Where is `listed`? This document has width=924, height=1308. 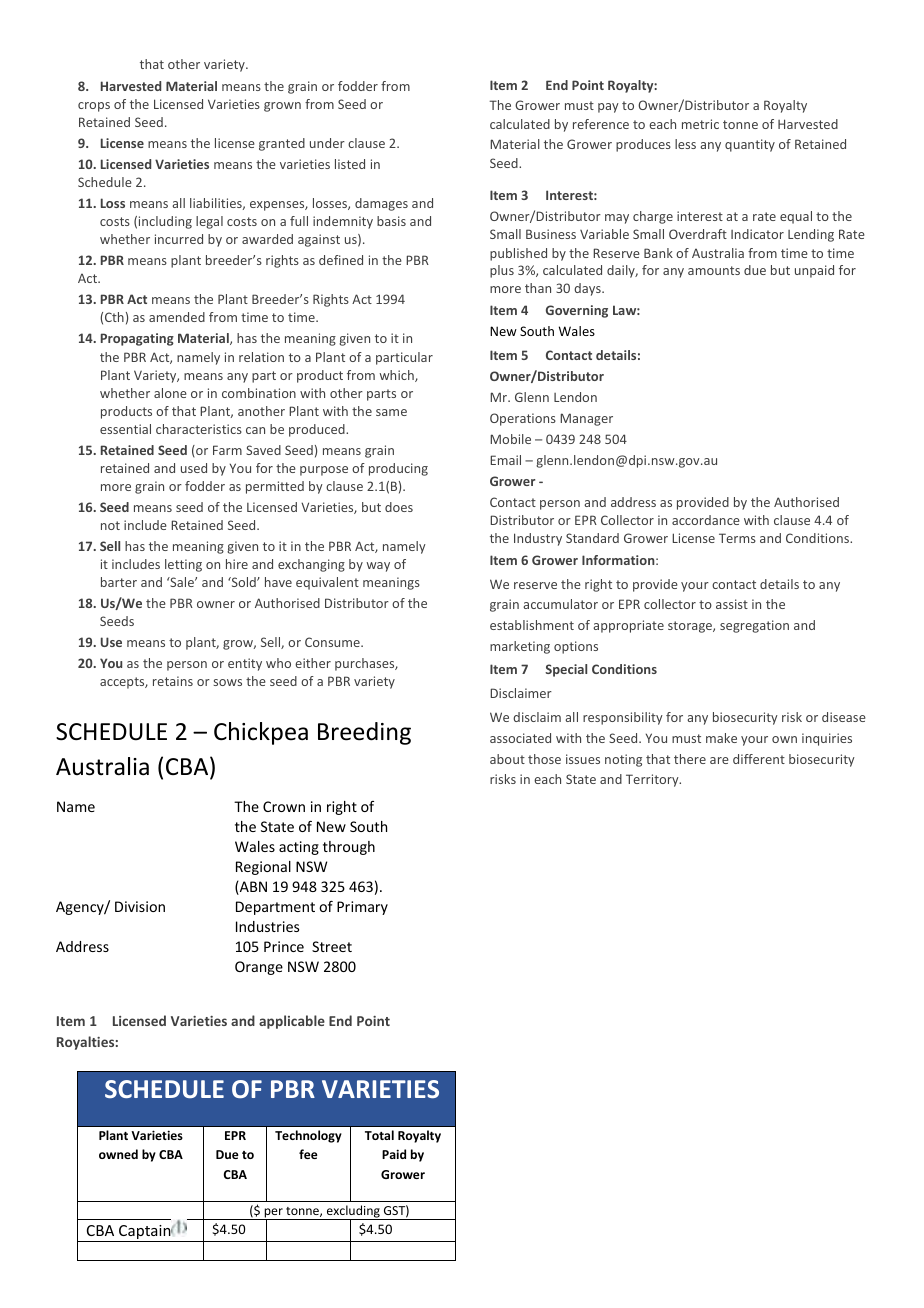 listed is located at coordinates (350, 164).
